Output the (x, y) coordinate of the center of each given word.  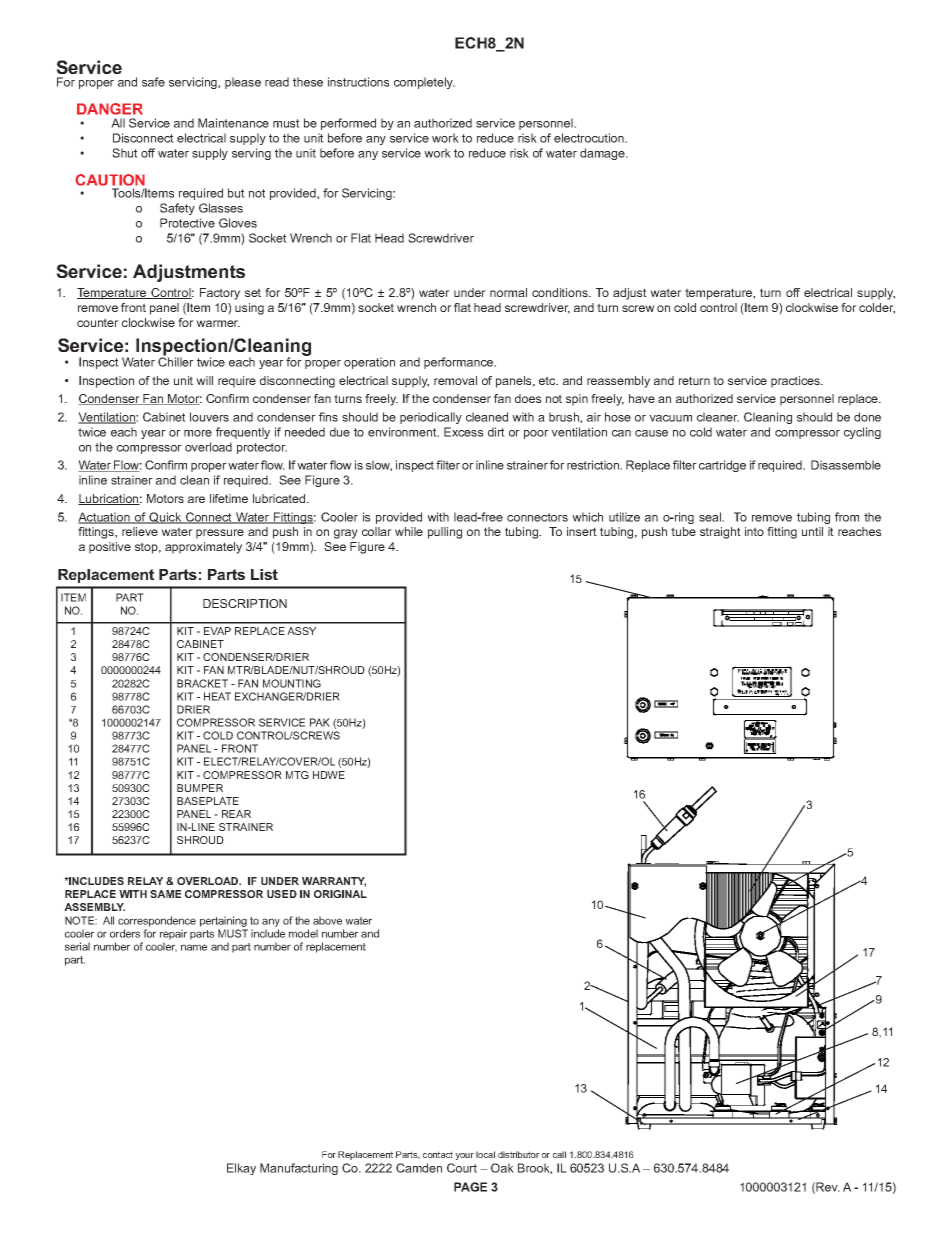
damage (603, 154)
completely (424, 83)
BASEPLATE (208, 801)
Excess (463, 432)
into (754, 531)
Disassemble (846, 465)
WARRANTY (334, 882)
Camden (419, 1168)
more (198, 433)
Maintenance (233, 123)
